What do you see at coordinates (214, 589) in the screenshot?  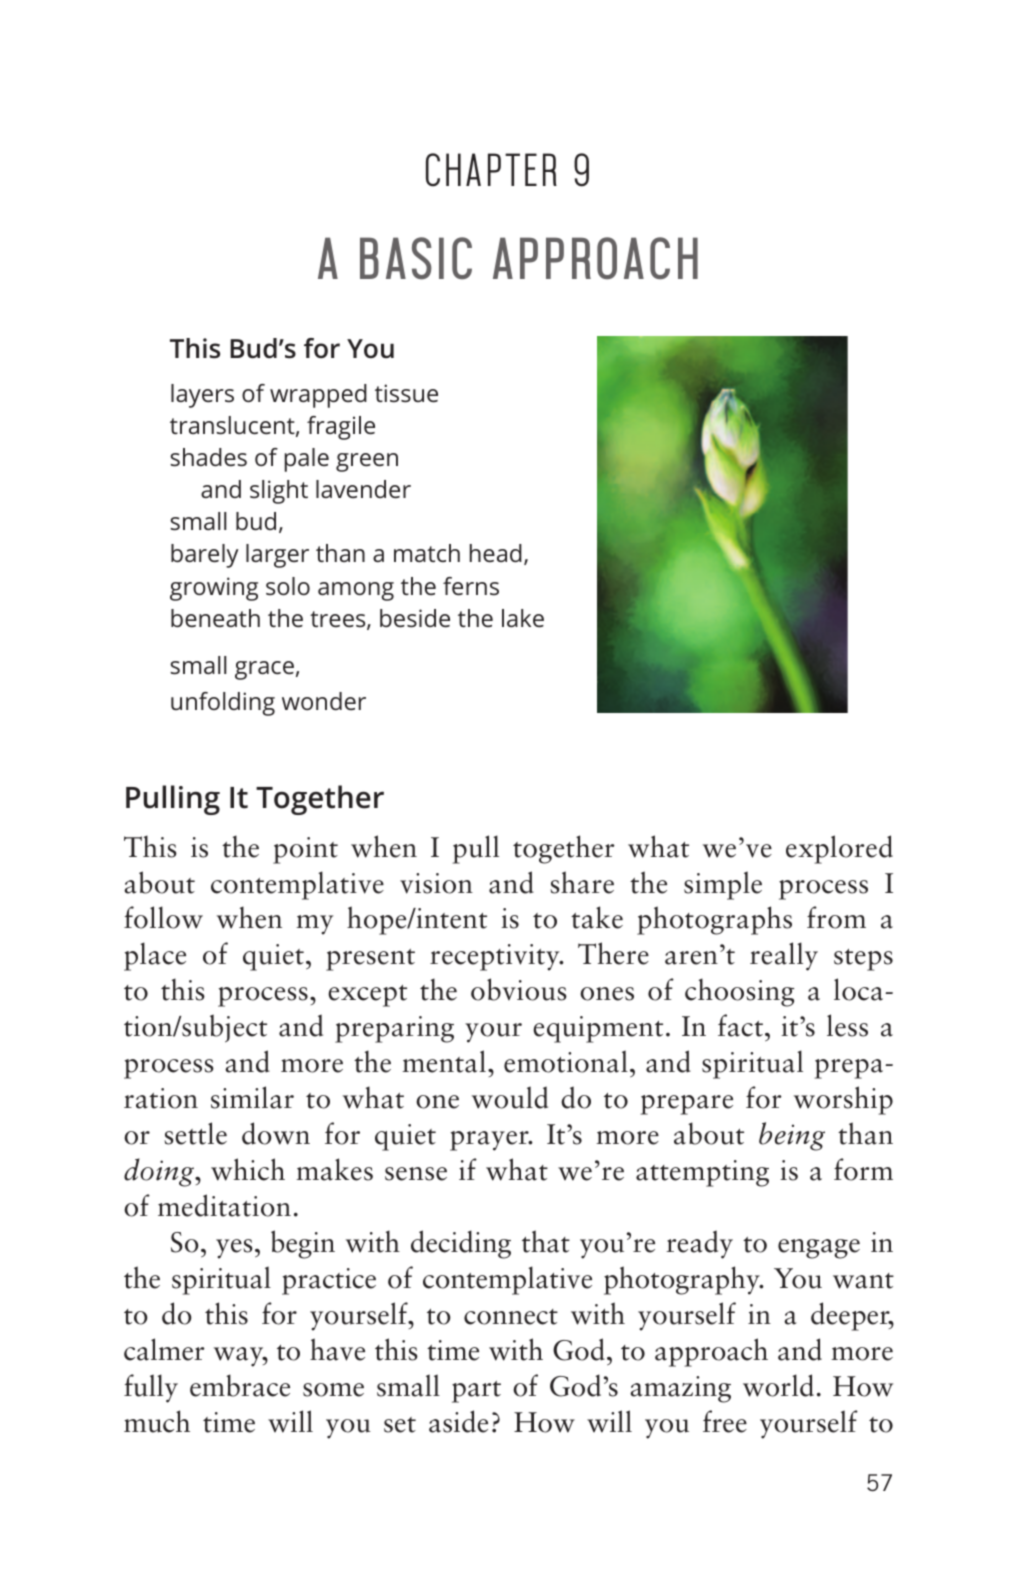 I see `growing` at bounding box center [214, 589].
